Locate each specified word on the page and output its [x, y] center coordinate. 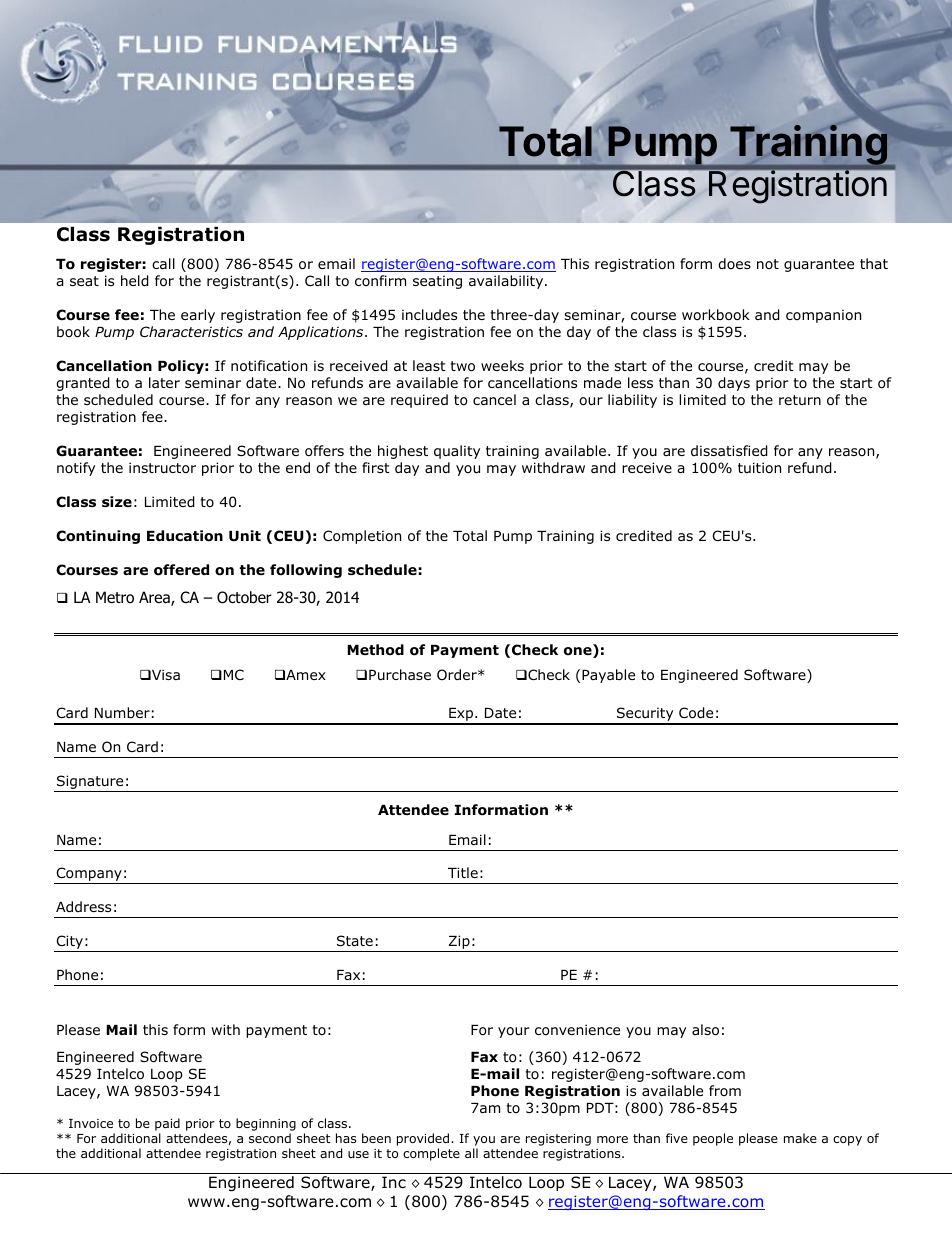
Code [696, 713]
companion [823, 316]
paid [167, 1126]
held [135, 281]
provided [424, 1141]
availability [507, 282]
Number [122, 712]
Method [375, 650]
